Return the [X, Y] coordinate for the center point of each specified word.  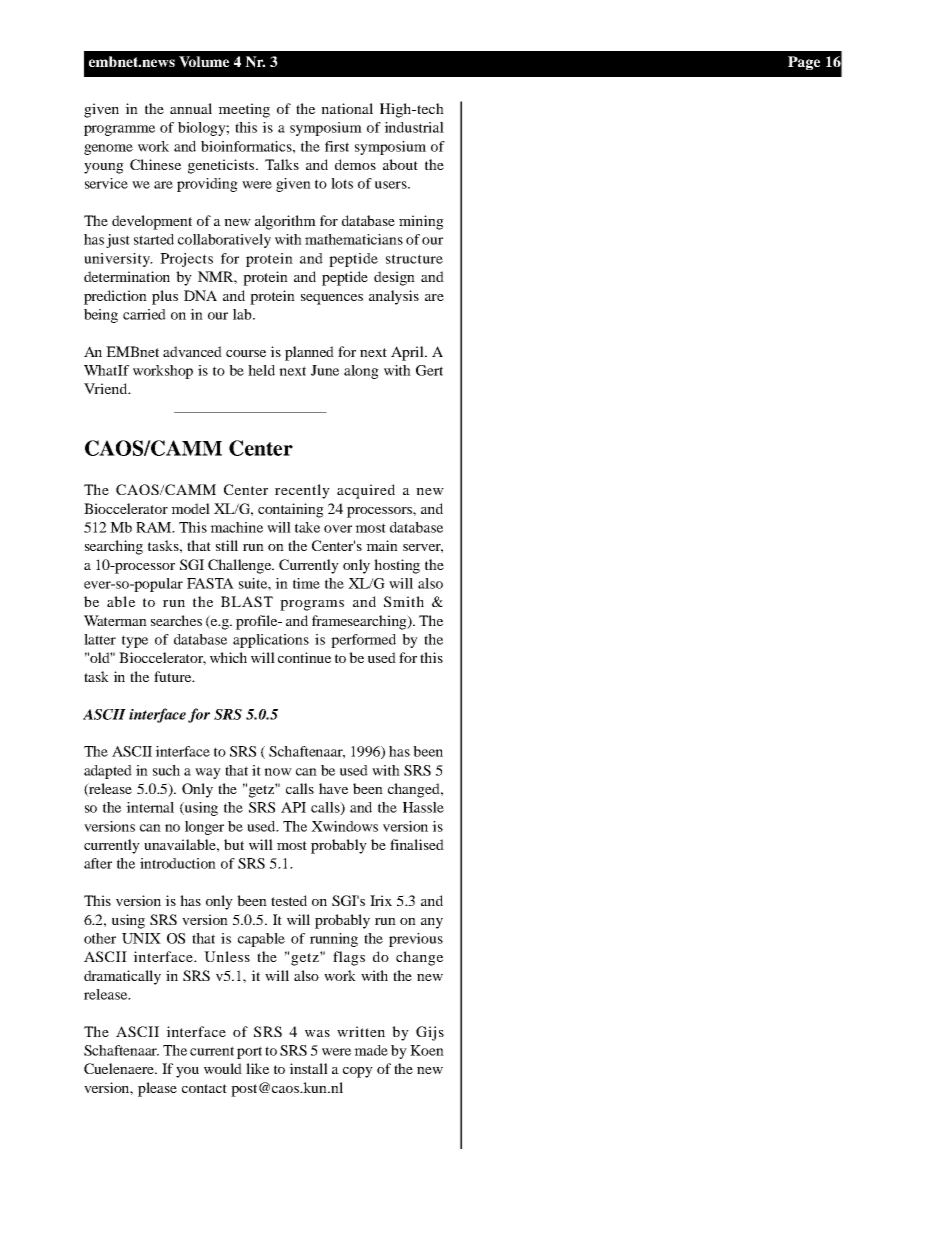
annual [191, 108]
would [223, 1068]
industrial [414, 127]
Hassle [423, 807]
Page [804, 63]
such [166, 770]
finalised [417, 844]
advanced [192, 351]
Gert [429, 370]
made [371, 1050]
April [408, 353]
